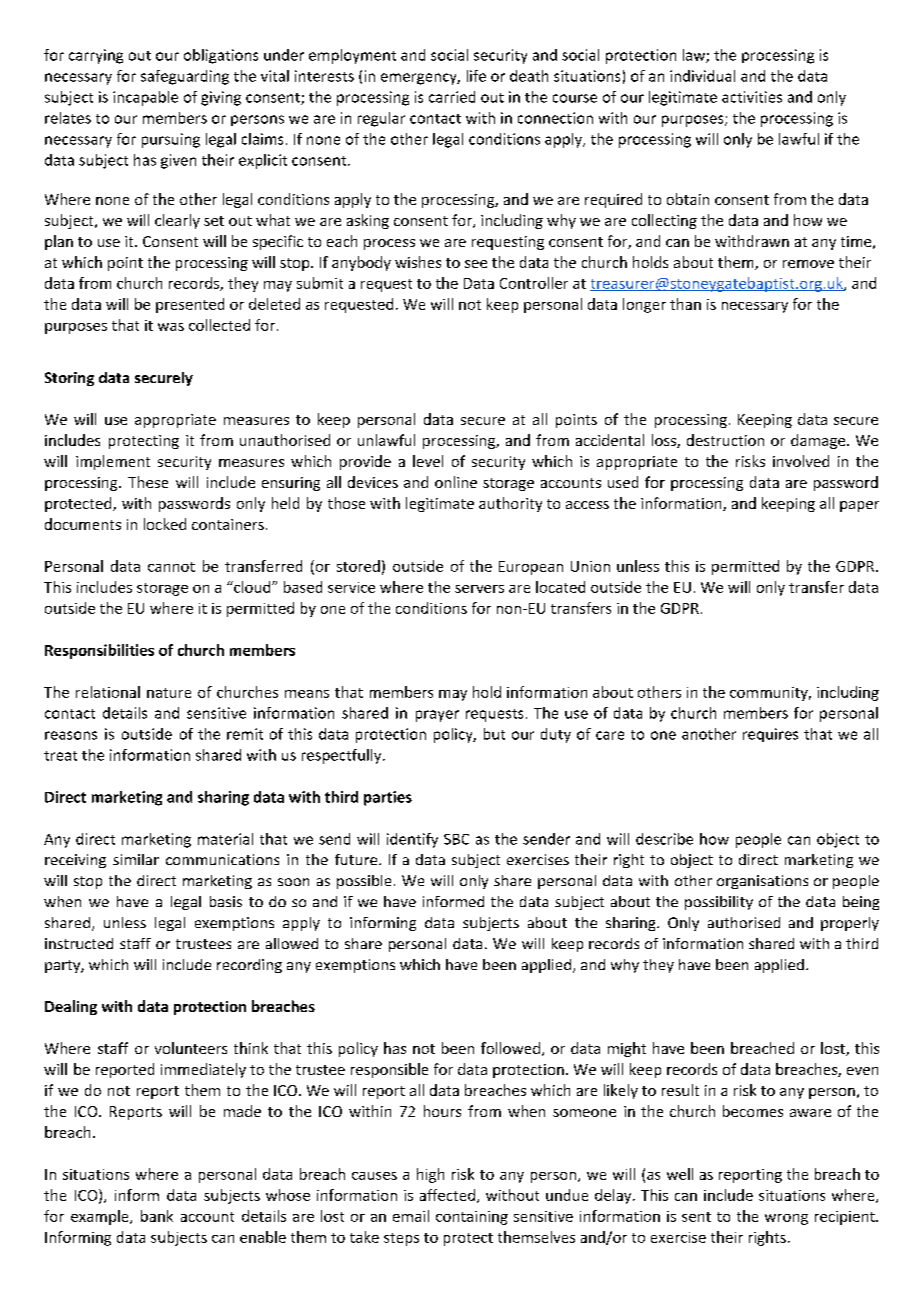 This image has width=924, height=1308. I want to click on carried, so click(452, 97).
